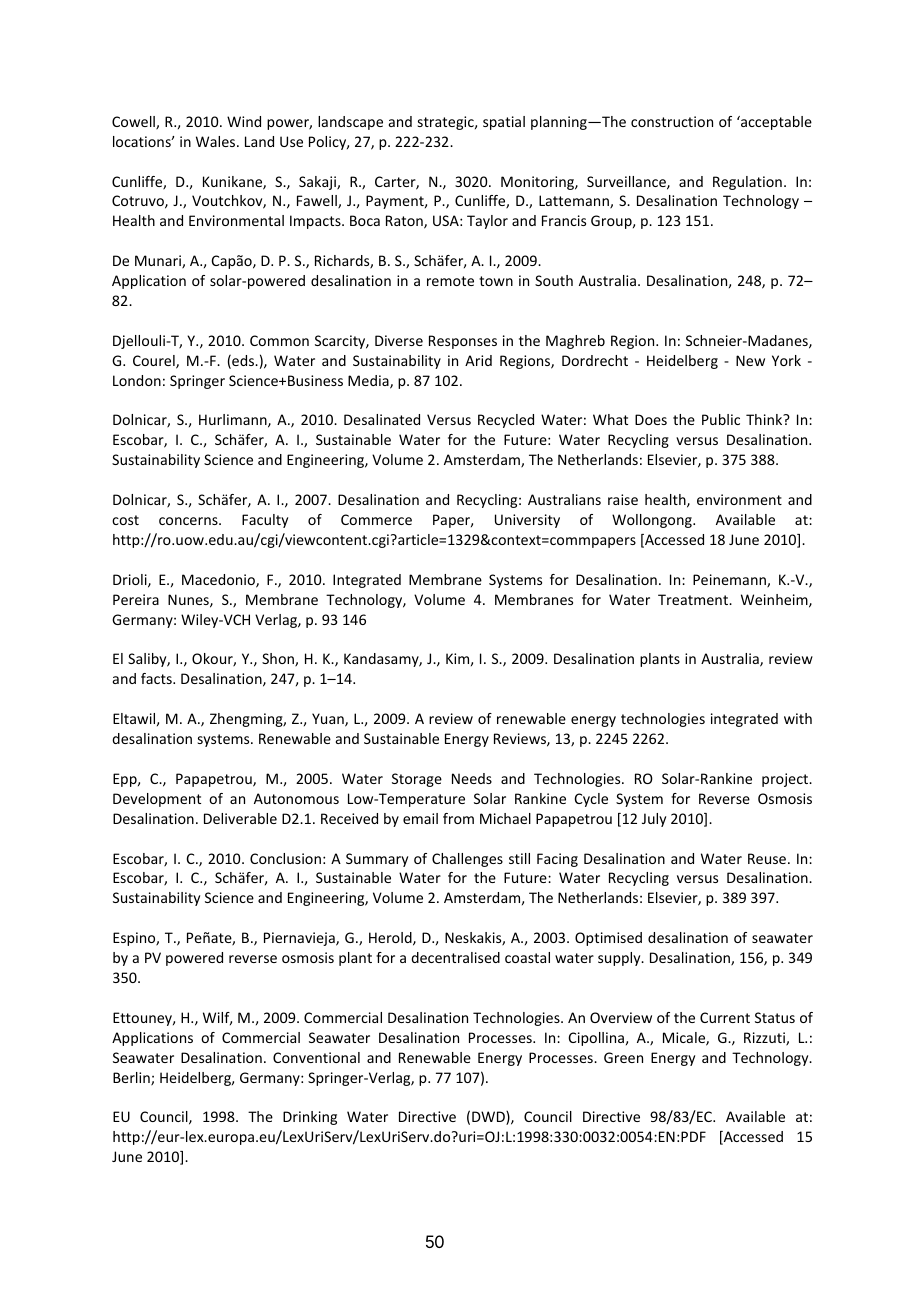  I want to click on spatial, so click(504, 123).
